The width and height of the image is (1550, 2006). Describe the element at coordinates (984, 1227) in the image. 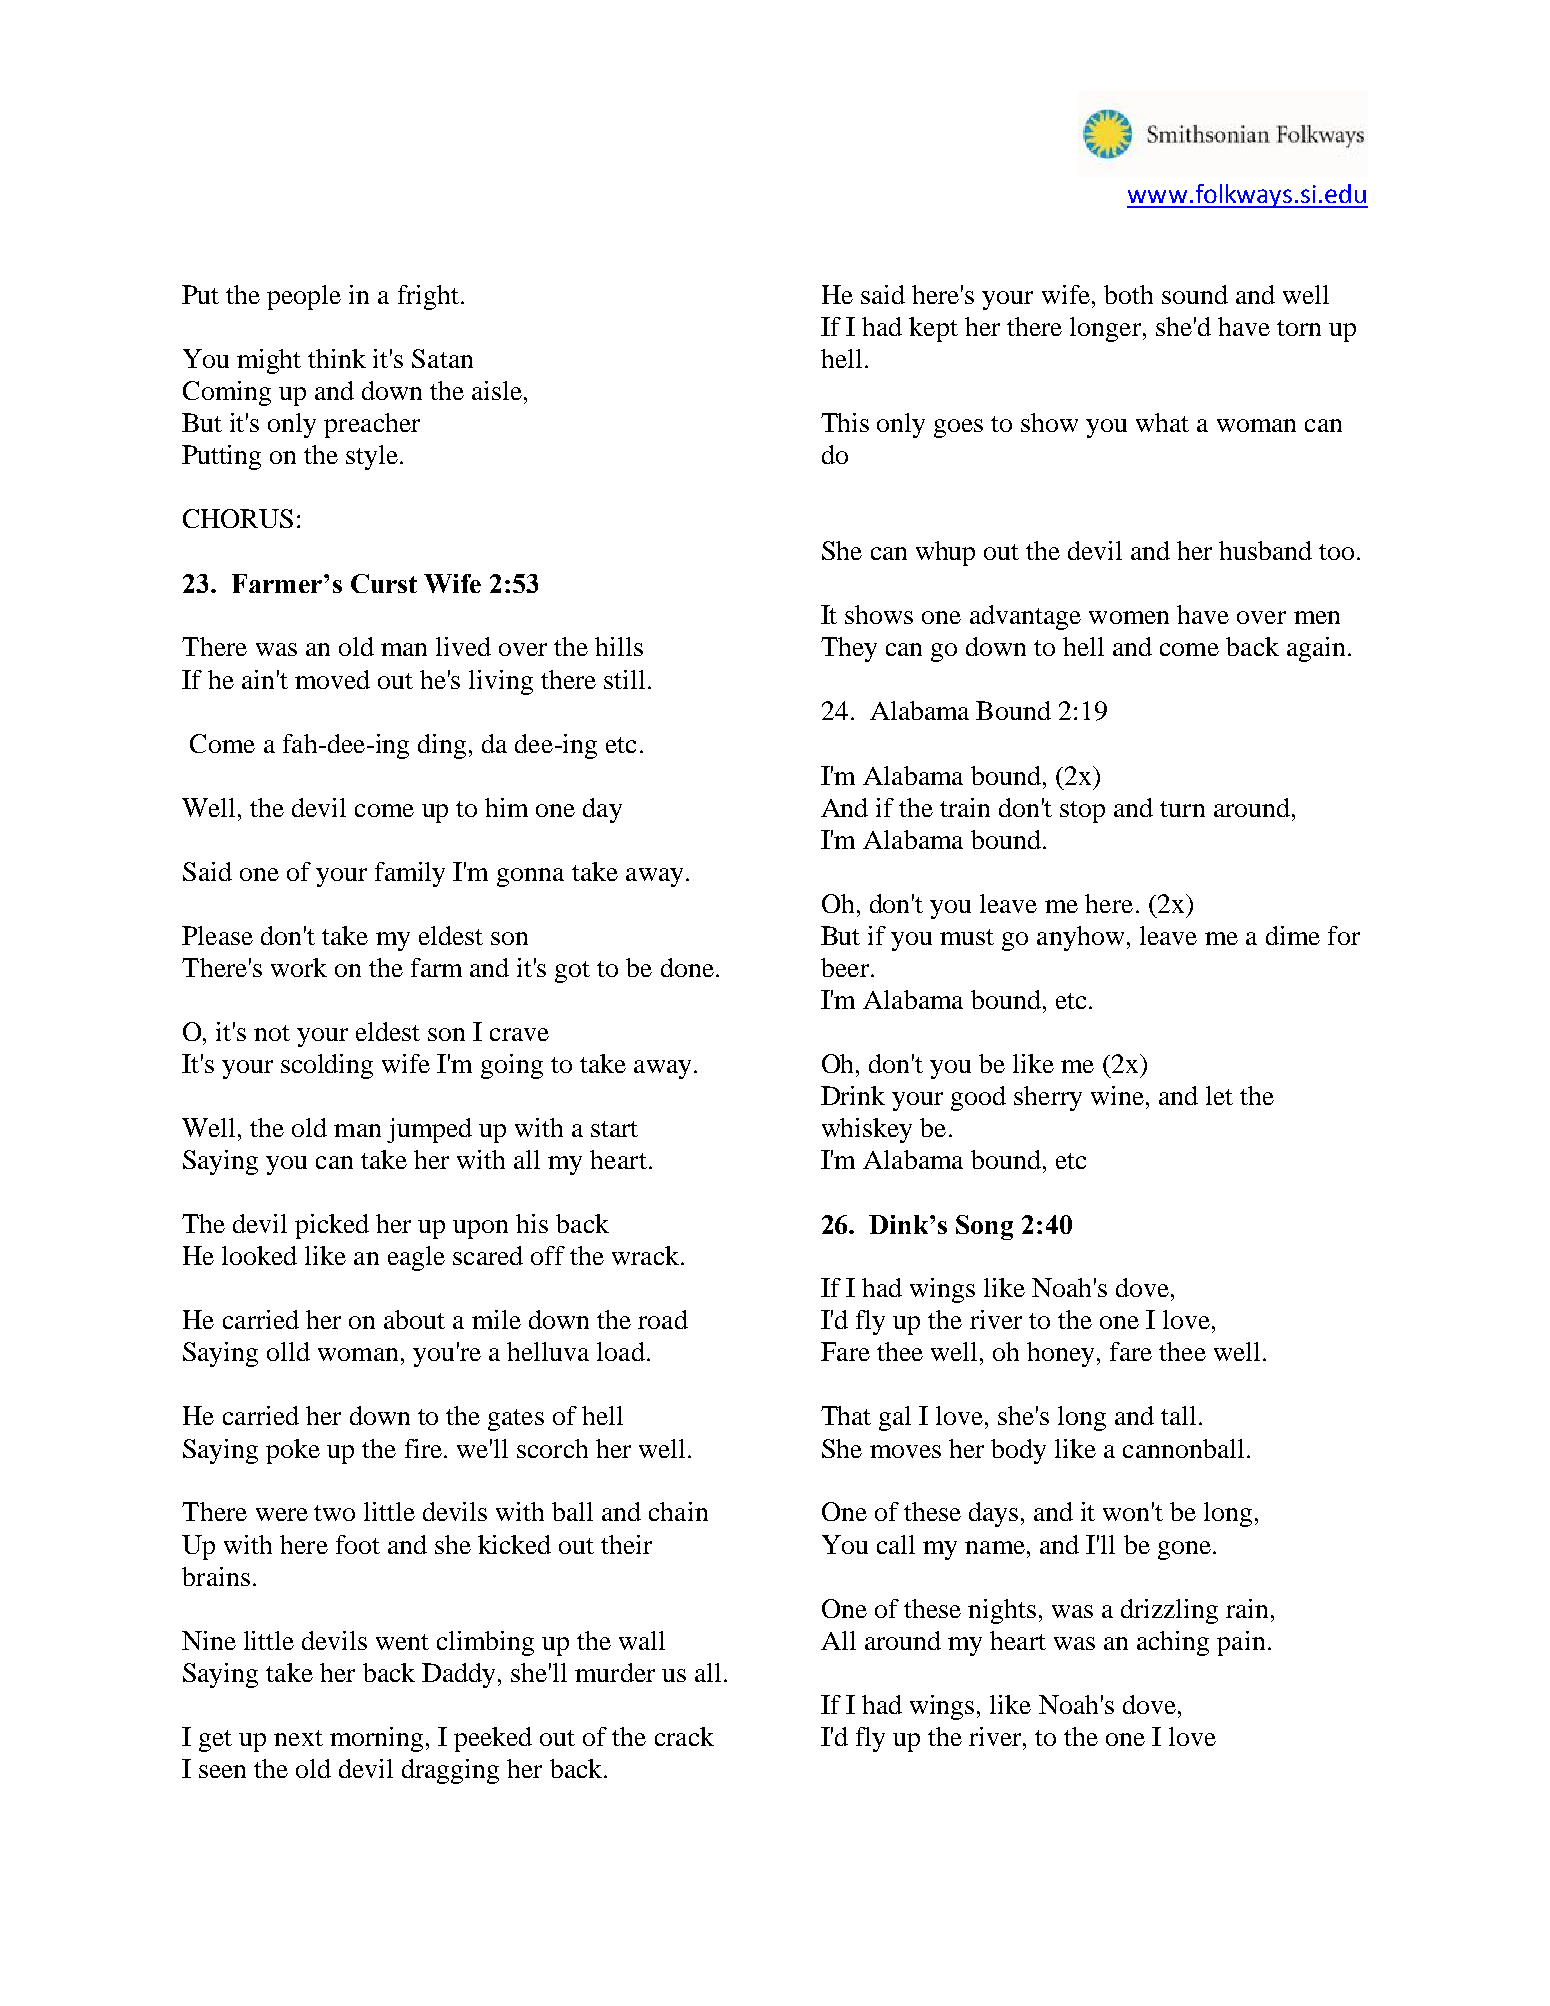

I see `Song` at that location.
